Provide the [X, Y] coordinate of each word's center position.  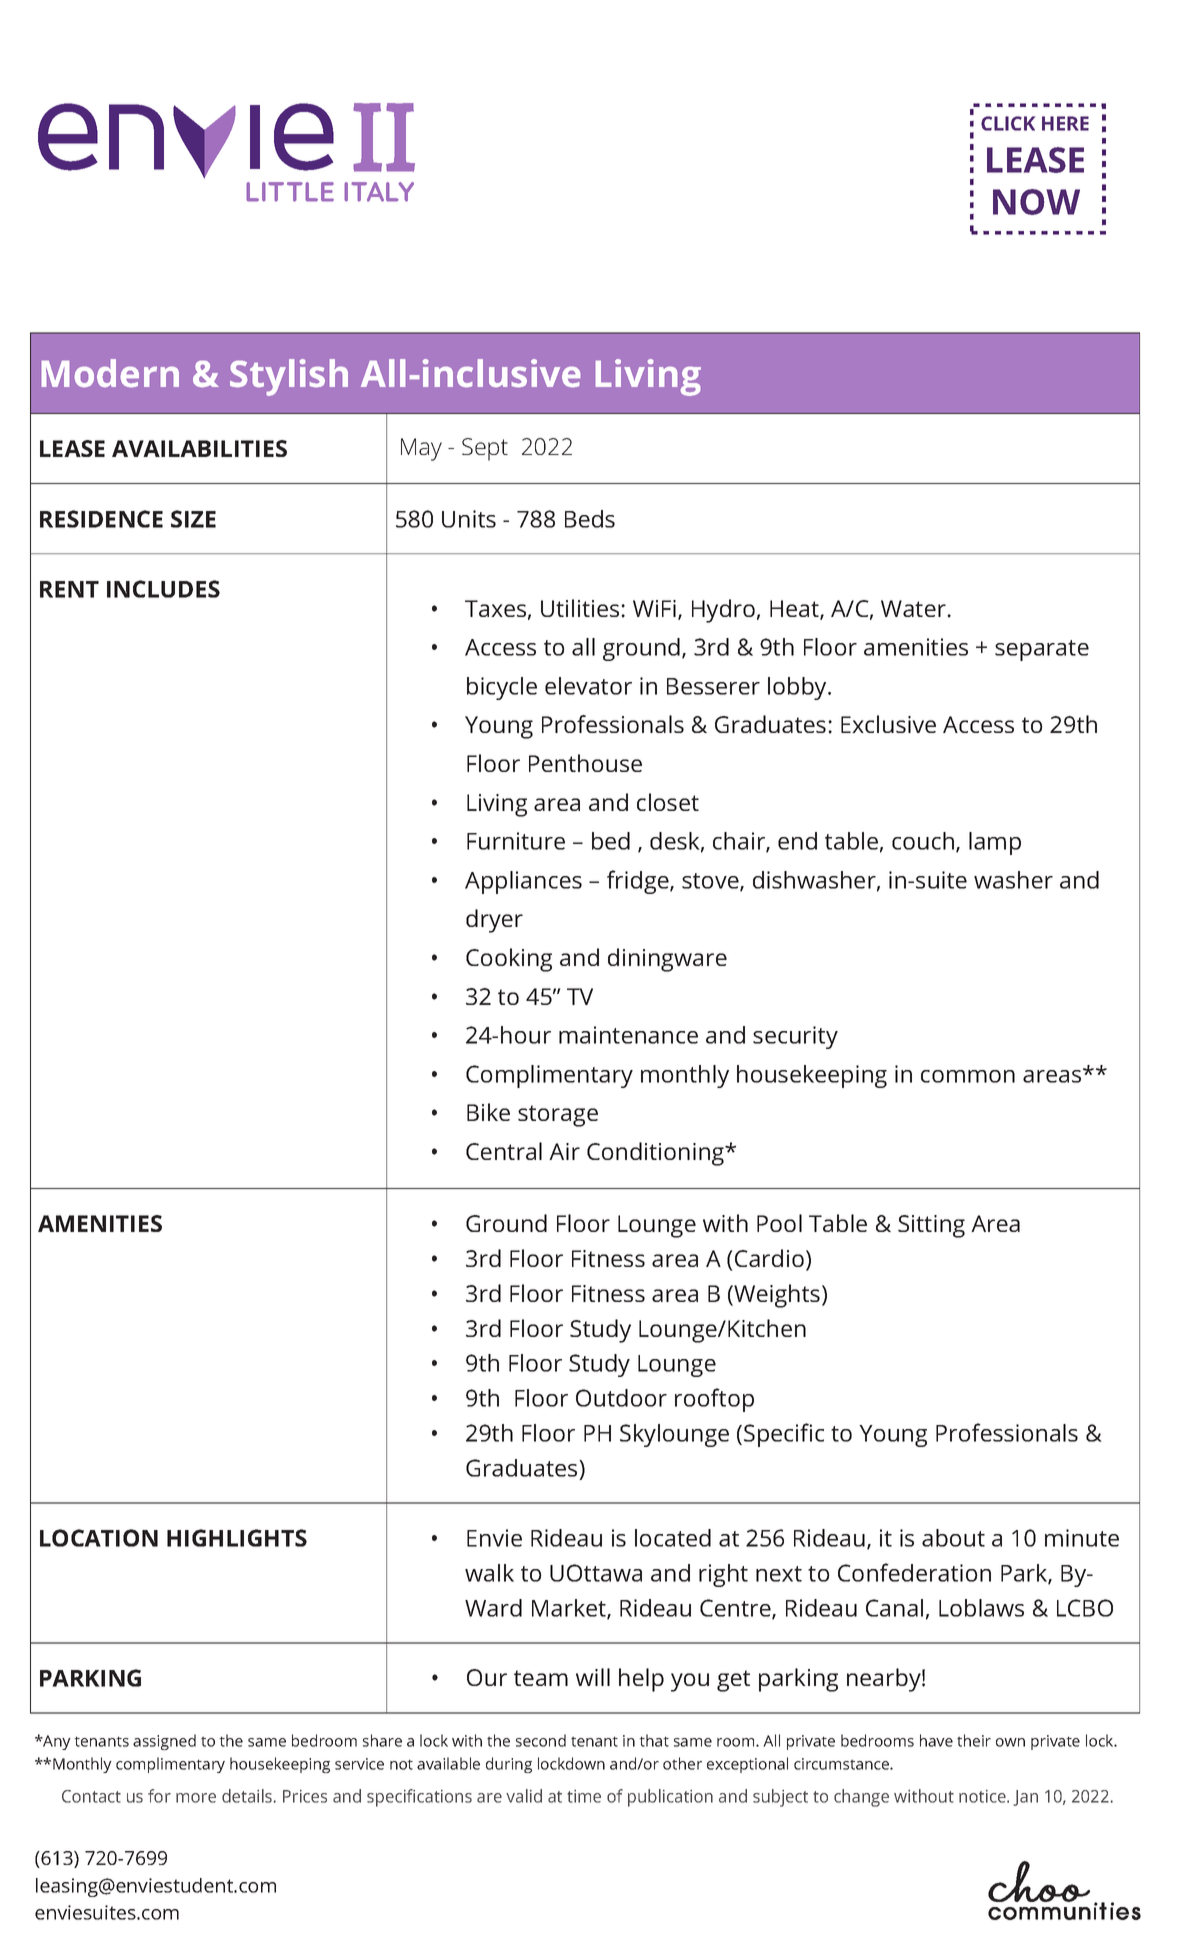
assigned [164, 1742]
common [968, 1076]
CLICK [1008, 123]
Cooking [509, 960]
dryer [494, 921]
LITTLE [290, 192]
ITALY [379, 192]
